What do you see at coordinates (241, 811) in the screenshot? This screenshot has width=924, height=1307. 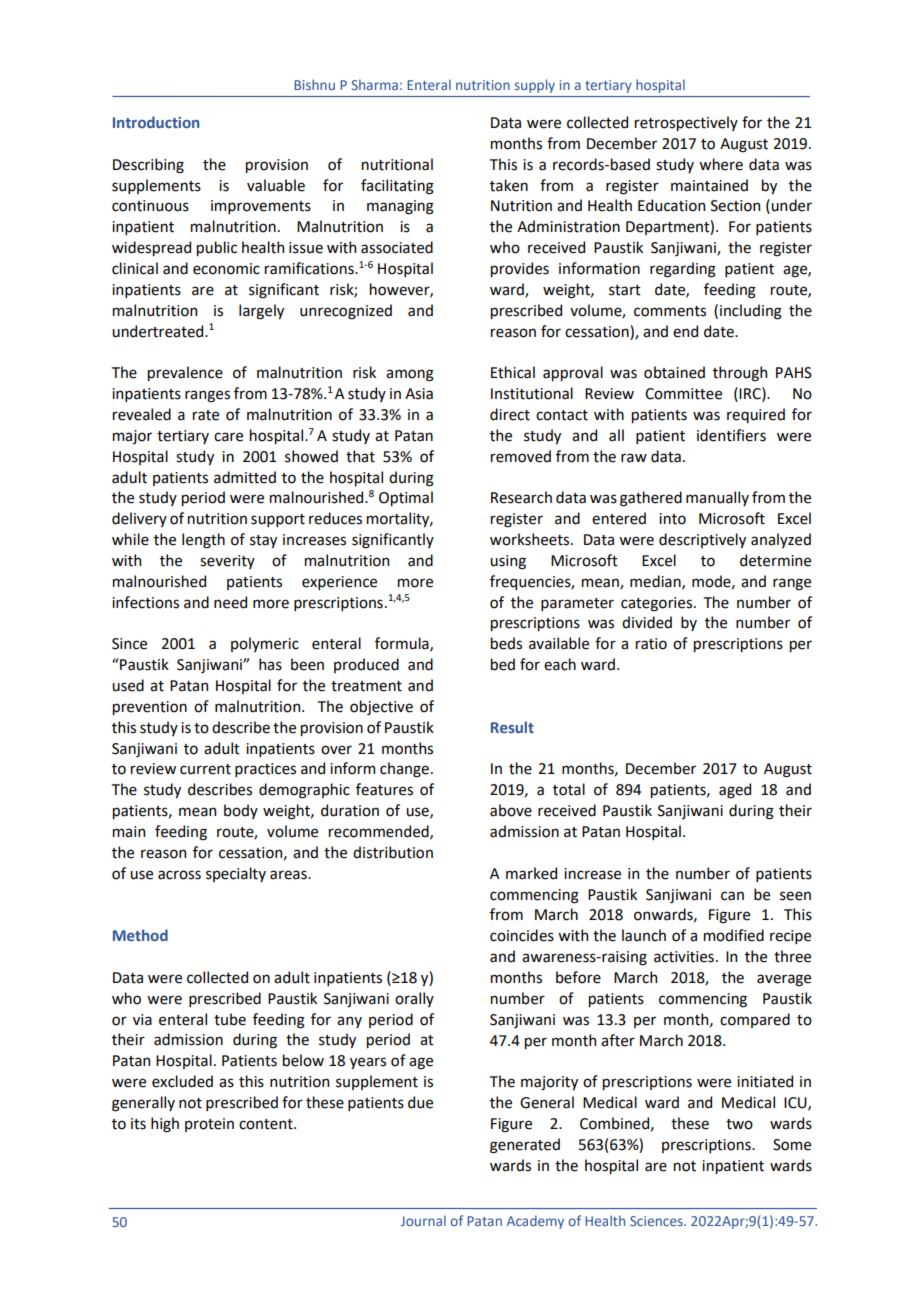 I see `body` at bounding box center [241, 811].
